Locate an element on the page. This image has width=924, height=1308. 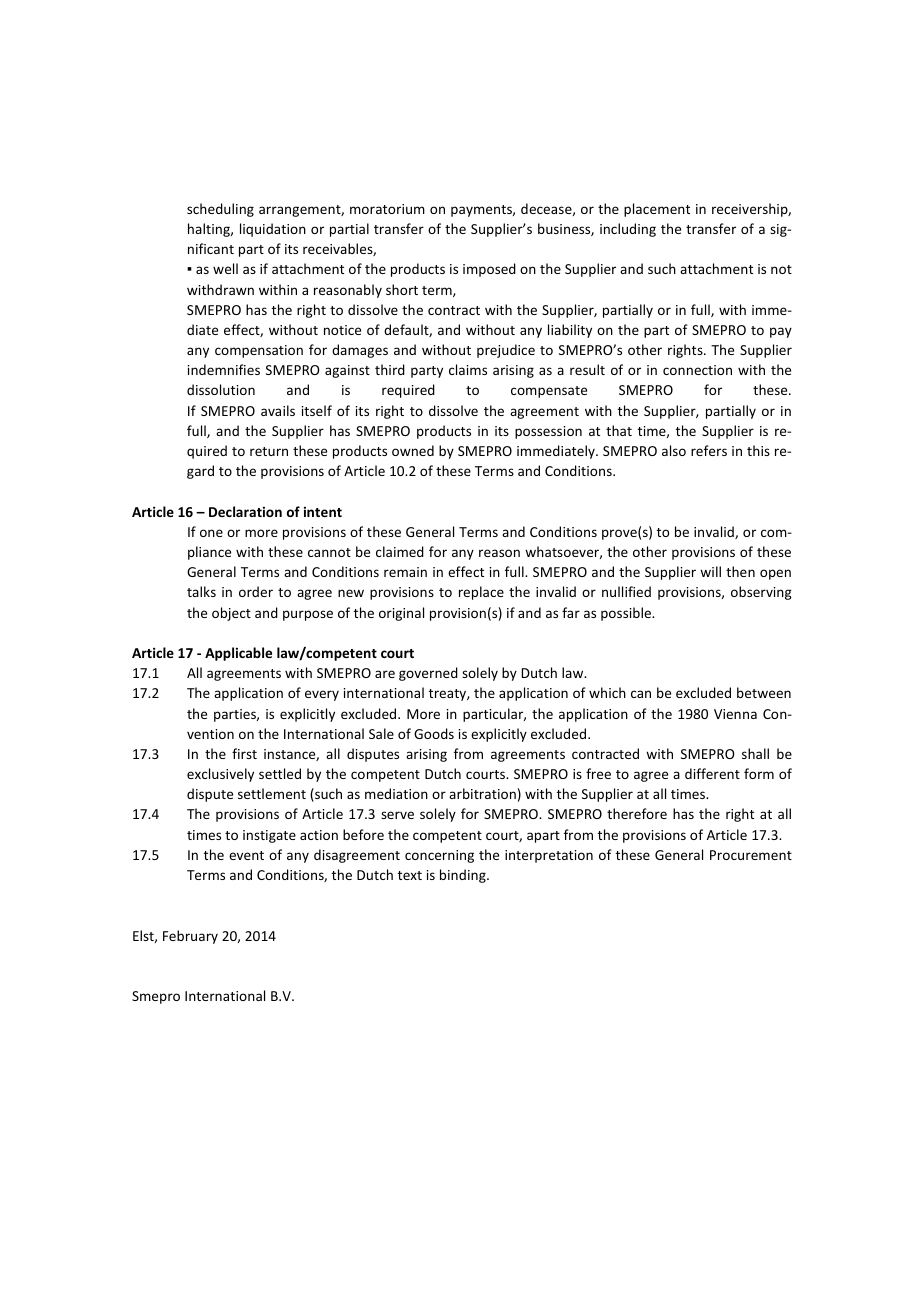
February is located at coordinates (190, 937).
